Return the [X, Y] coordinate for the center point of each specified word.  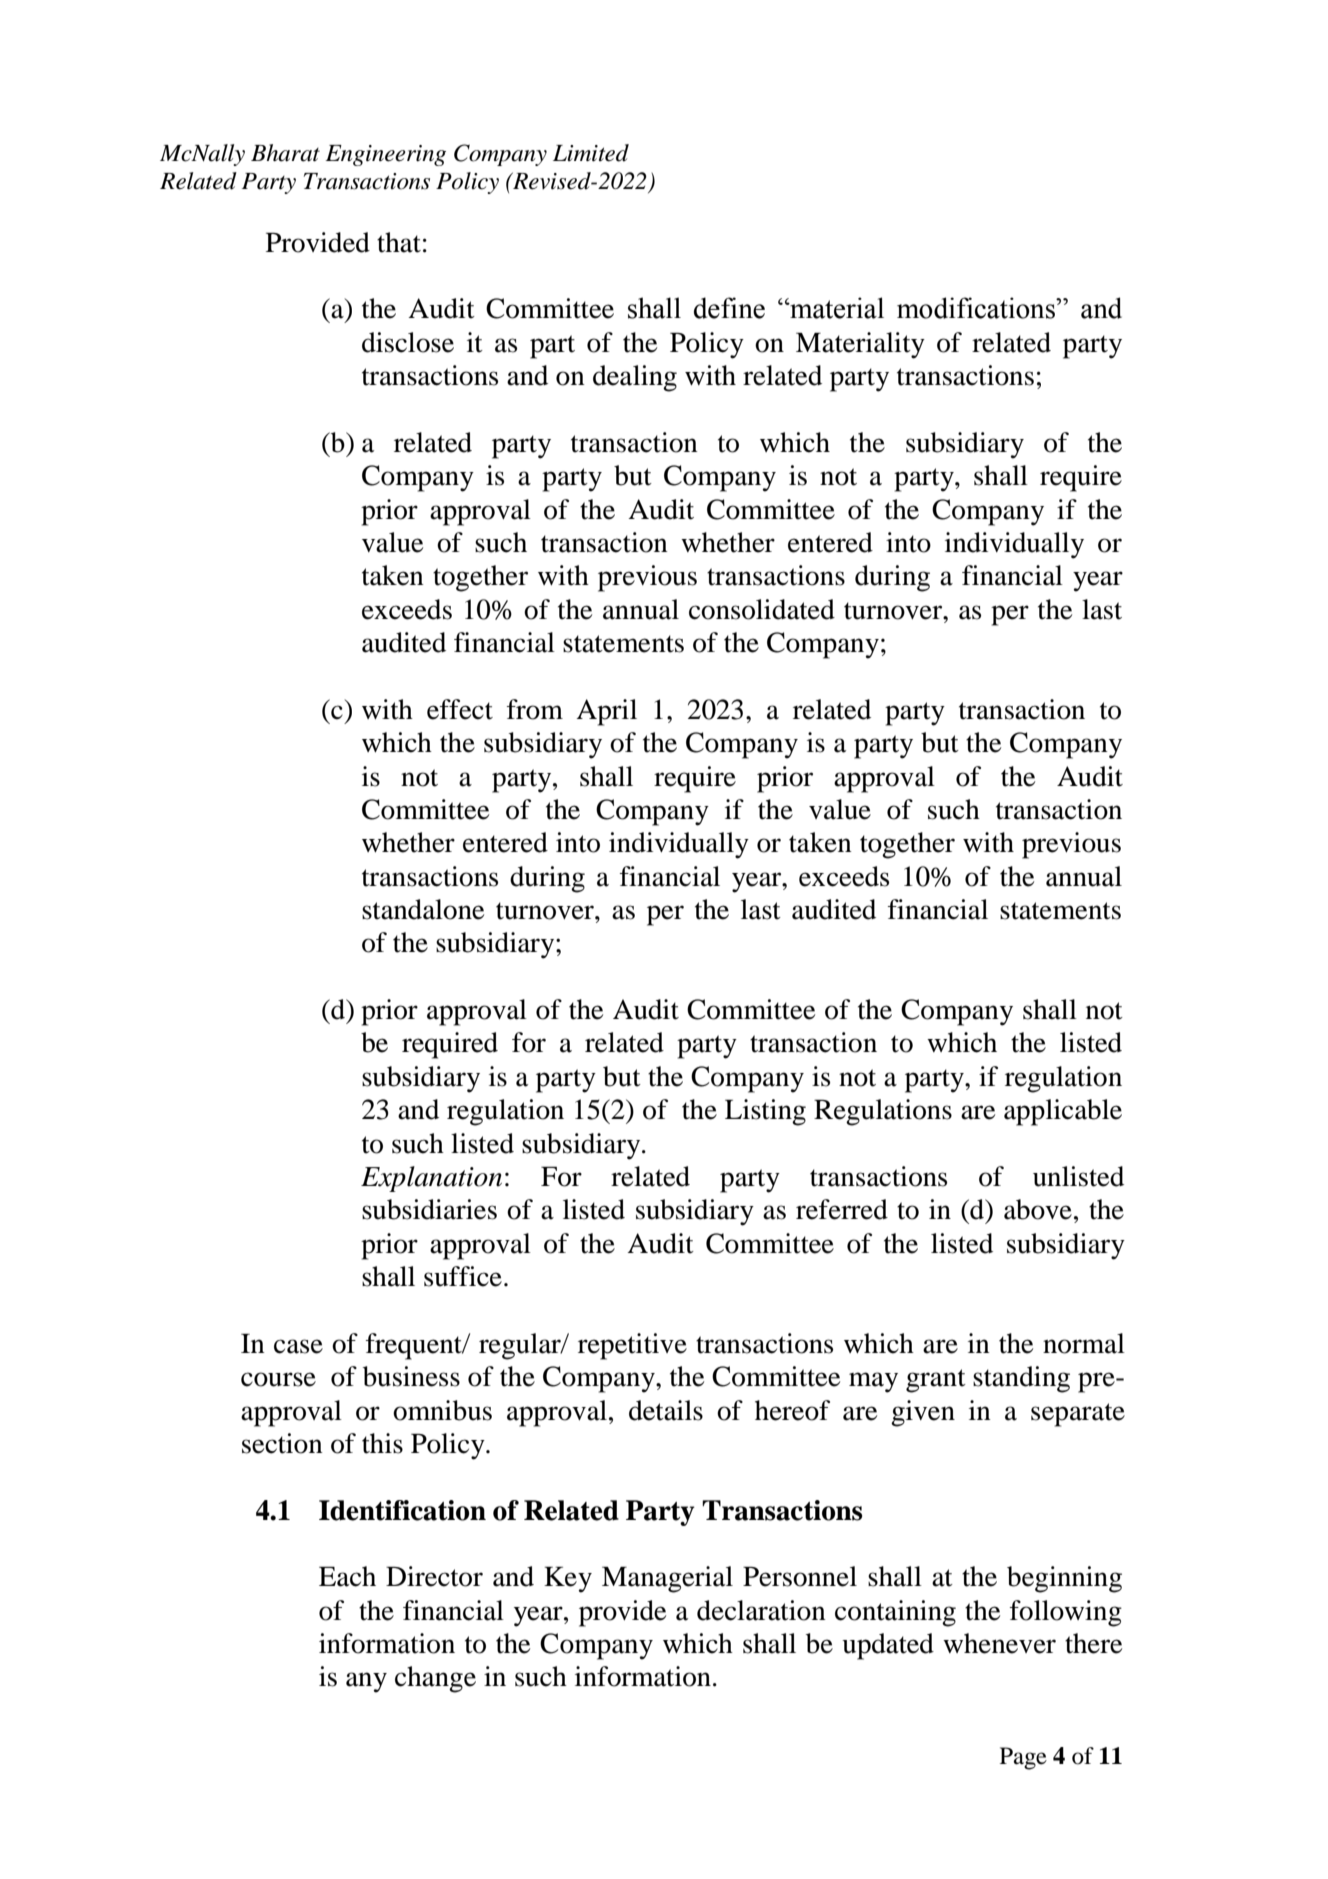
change [435, 1679]
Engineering [385, 155]
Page [1023, 1758]
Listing [765, 1112]
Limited [591, 153]
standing [1021, 1379]
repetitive [632, 1346]
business [411, 1376]
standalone [423, 909]
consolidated [762, 609]
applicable [1063, 1112]
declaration [761, 1610]
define [729, 308]
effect [460, 709]
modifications [977, 308]
